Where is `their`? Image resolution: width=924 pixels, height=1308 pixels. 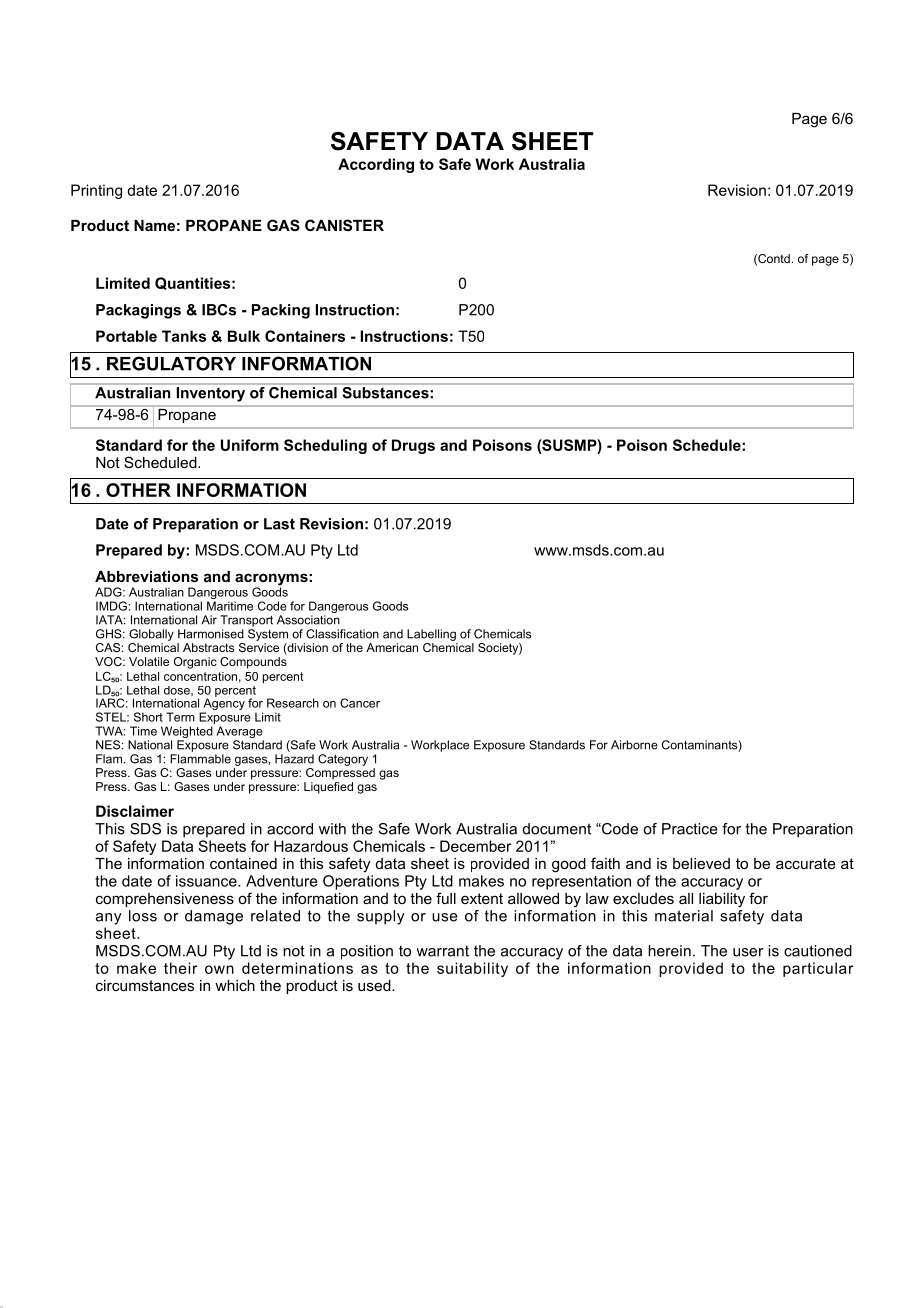 their is located at coordinates (180, 968).
